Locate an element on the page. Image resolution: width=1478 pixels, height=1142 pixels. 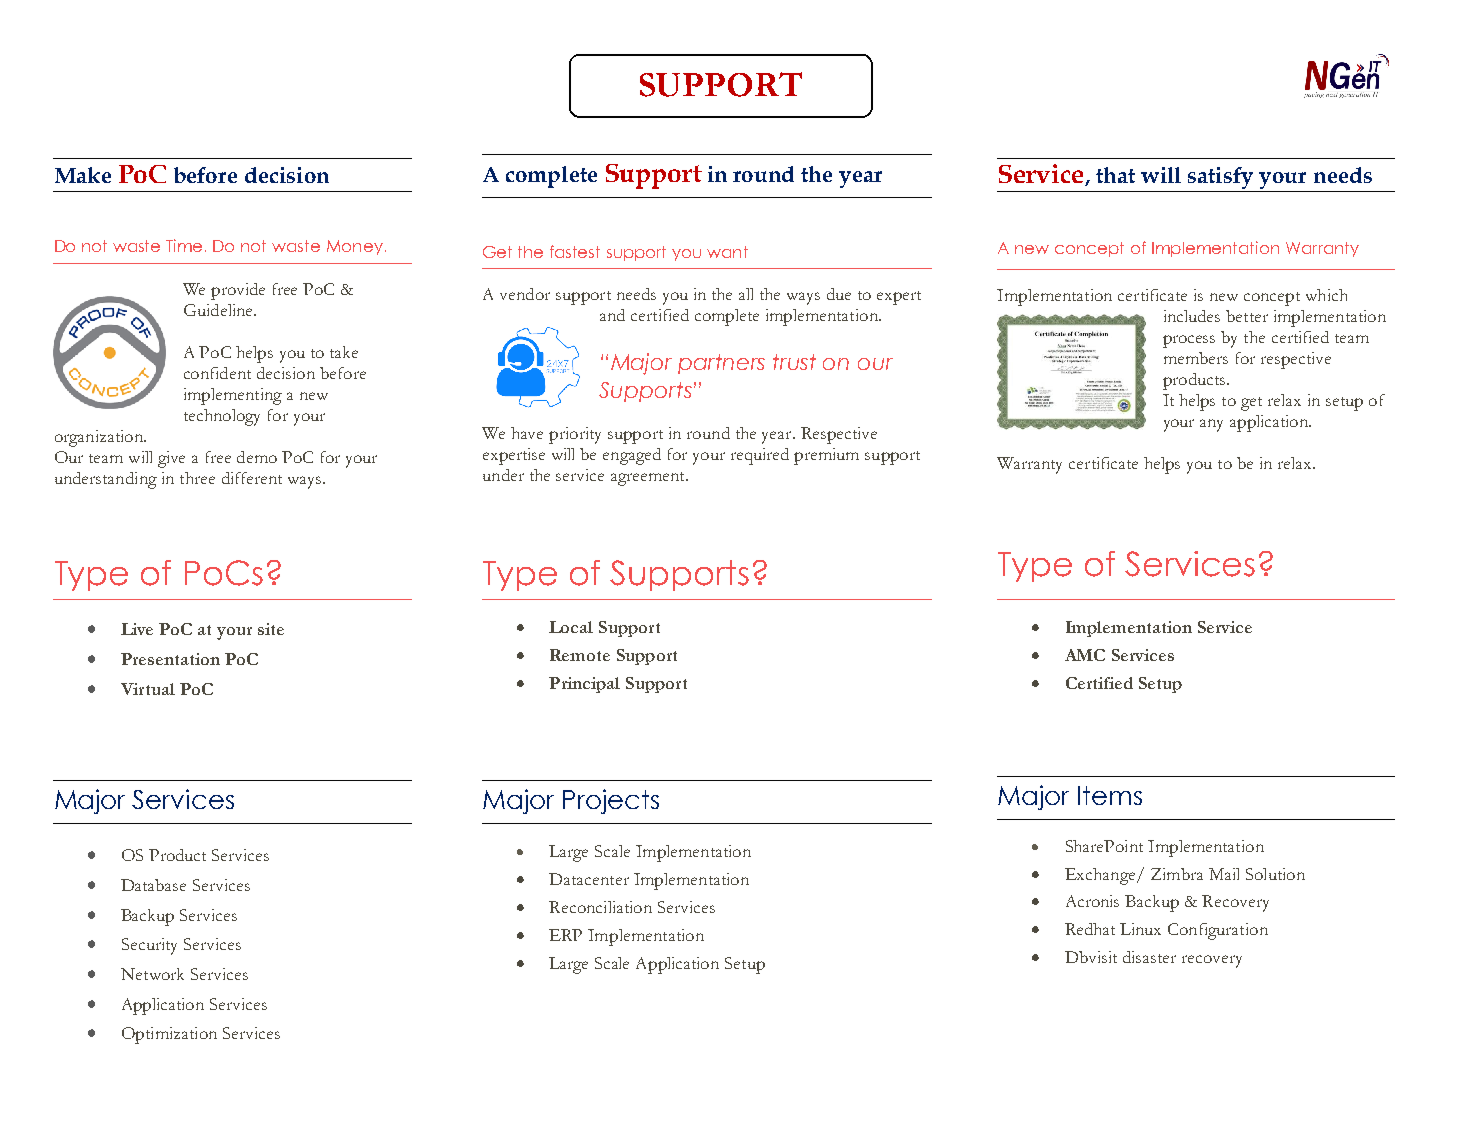
want is located at coordinates (727, 252).
